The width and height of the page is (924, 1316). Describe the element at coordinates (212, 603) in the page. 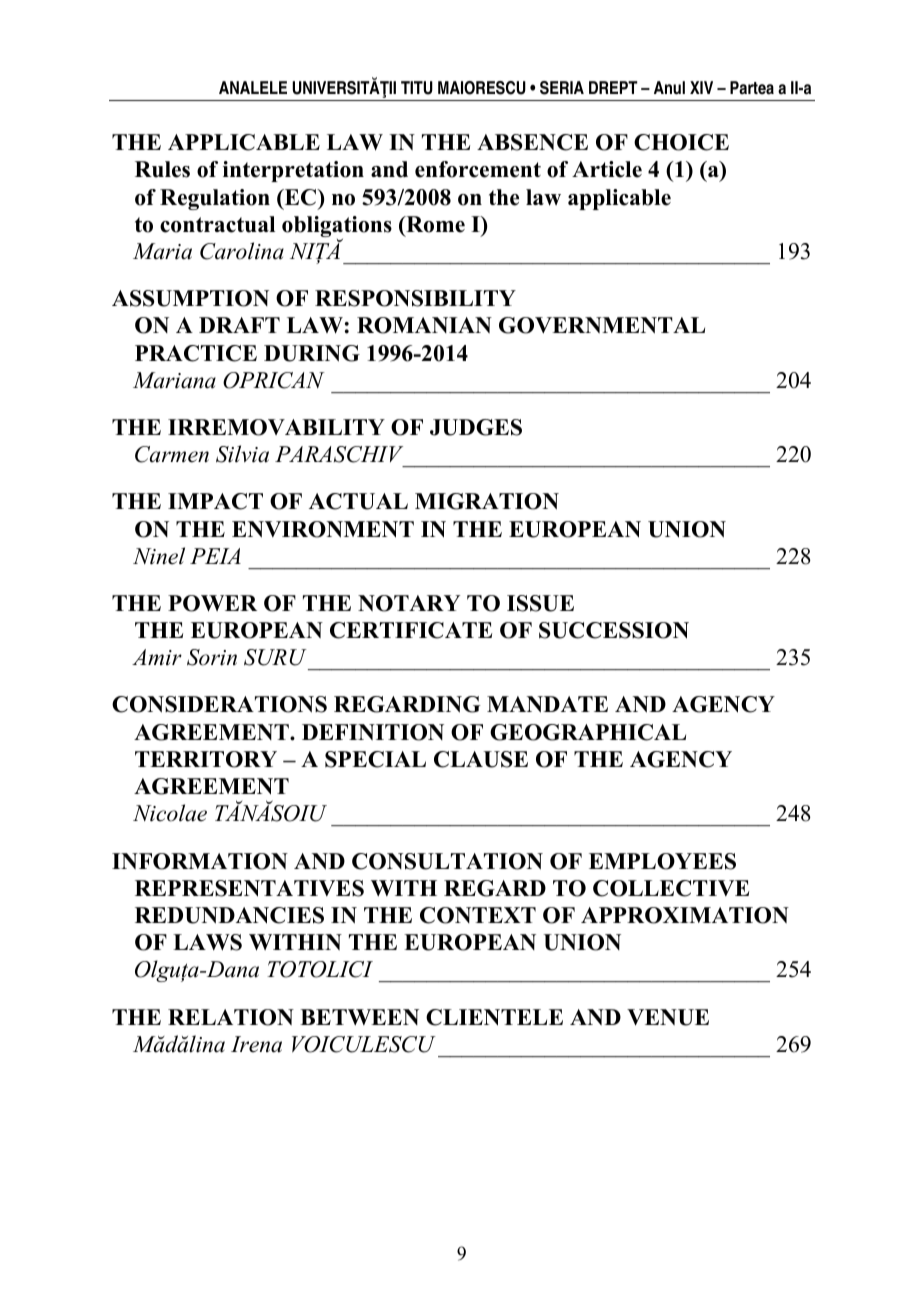

I see `POWER` at that location.
